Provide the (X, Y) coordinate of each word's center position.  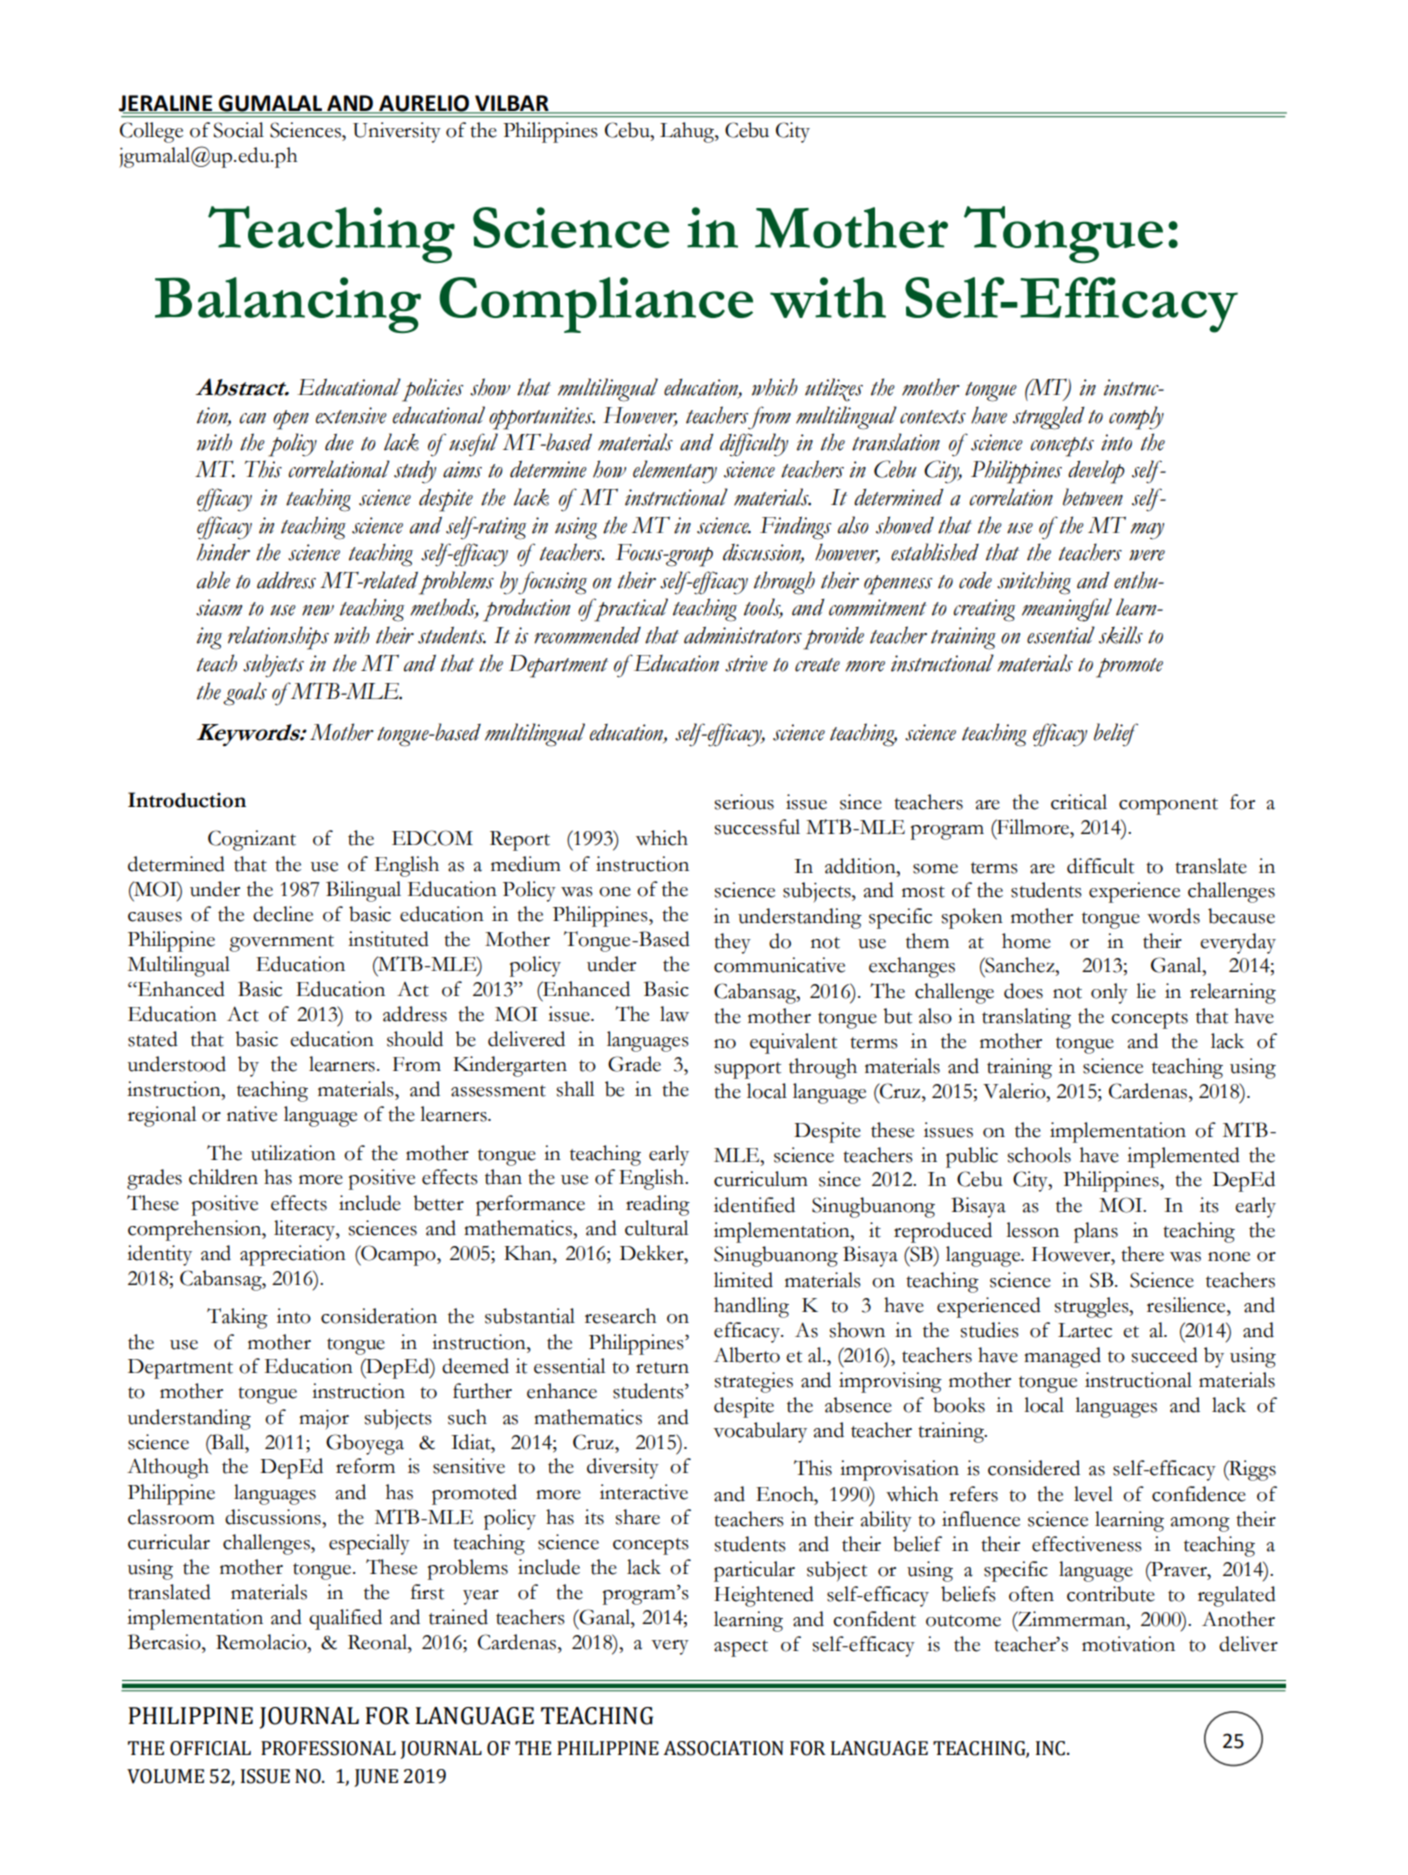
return (662, 1368)
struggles (1092, 1307)
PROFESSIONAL (328, 1748)
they (732, 943)
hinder (223, 552)
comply (1136, 418)
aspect (741, 1648)
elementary (675, 472)
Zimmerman (1072, 1619)
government (281, 943)
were (1147, 555)
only (1109, 993)
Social (238, 130)
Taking (237, 1318)
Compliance (596, 305)
